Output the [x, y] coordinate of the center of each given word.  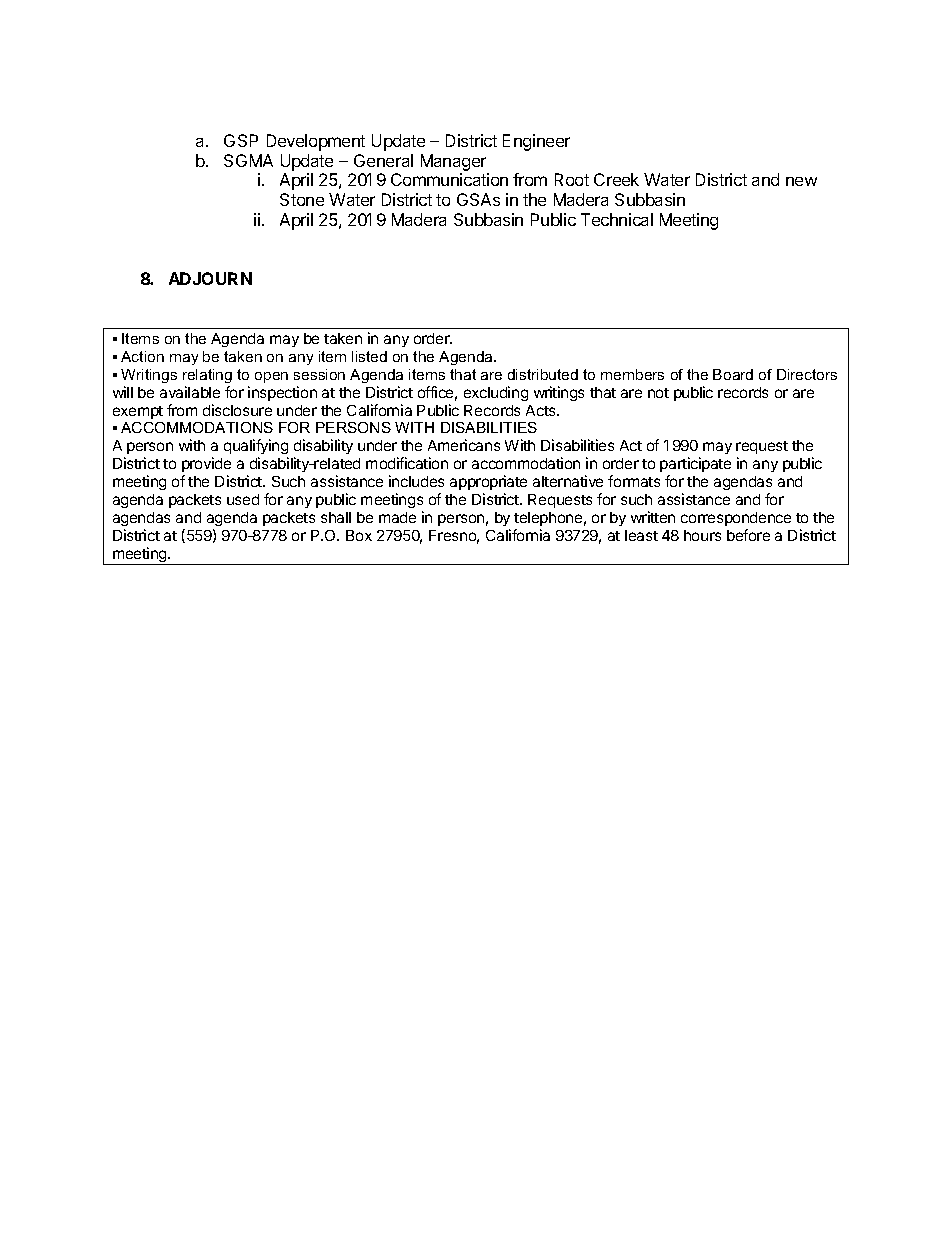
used [243, 499]
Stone [302, 199]
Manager [455, 164]
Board [733, 374]
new [801, 181]
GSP [241, 140]
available [190, 392]
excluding [496, 393]
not [658, 393]
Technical [617, 219]
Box [359, 535]
